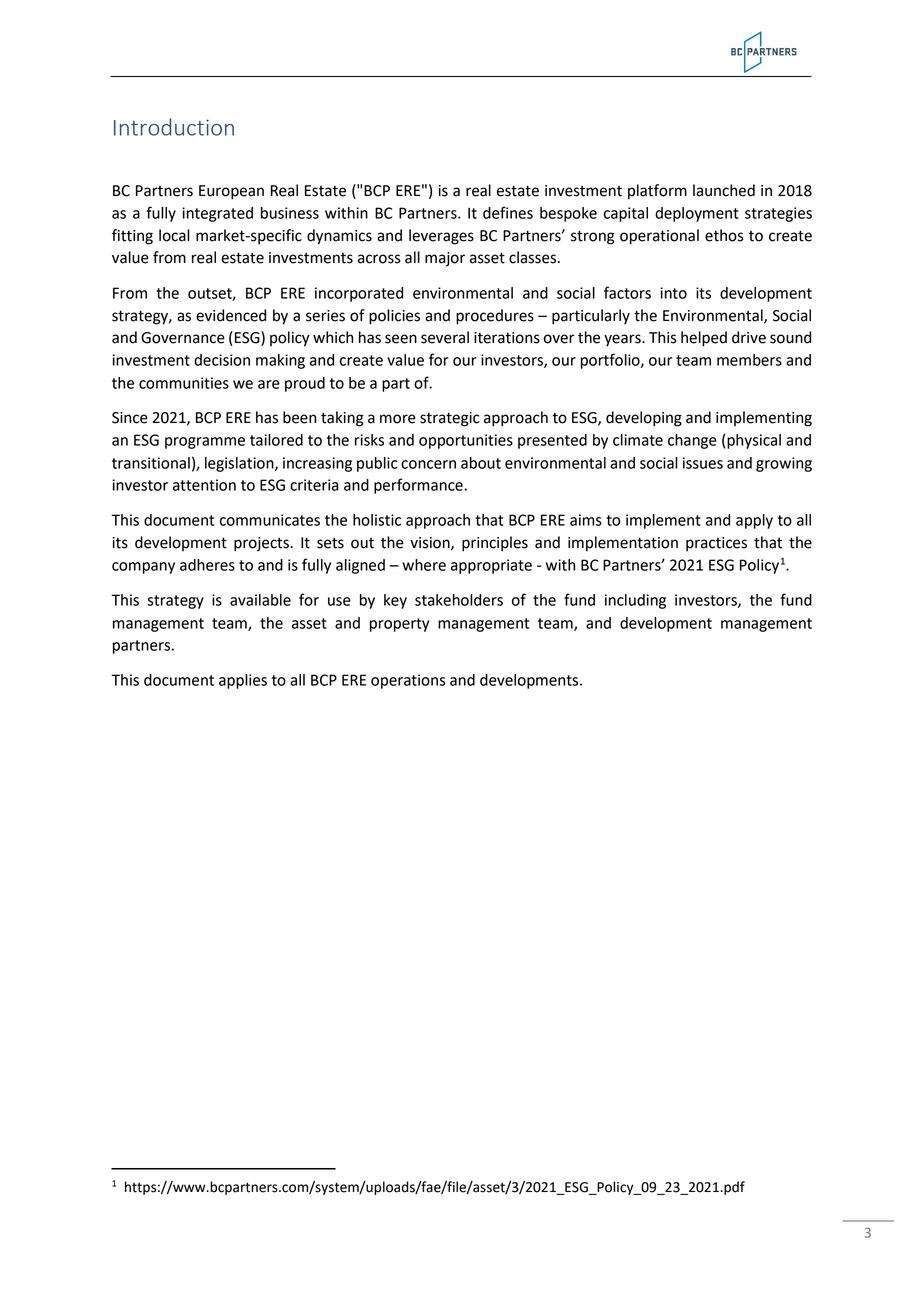  Describe the element at coordinates (703, 463) in the screenshot. I see `issues` at that location.
